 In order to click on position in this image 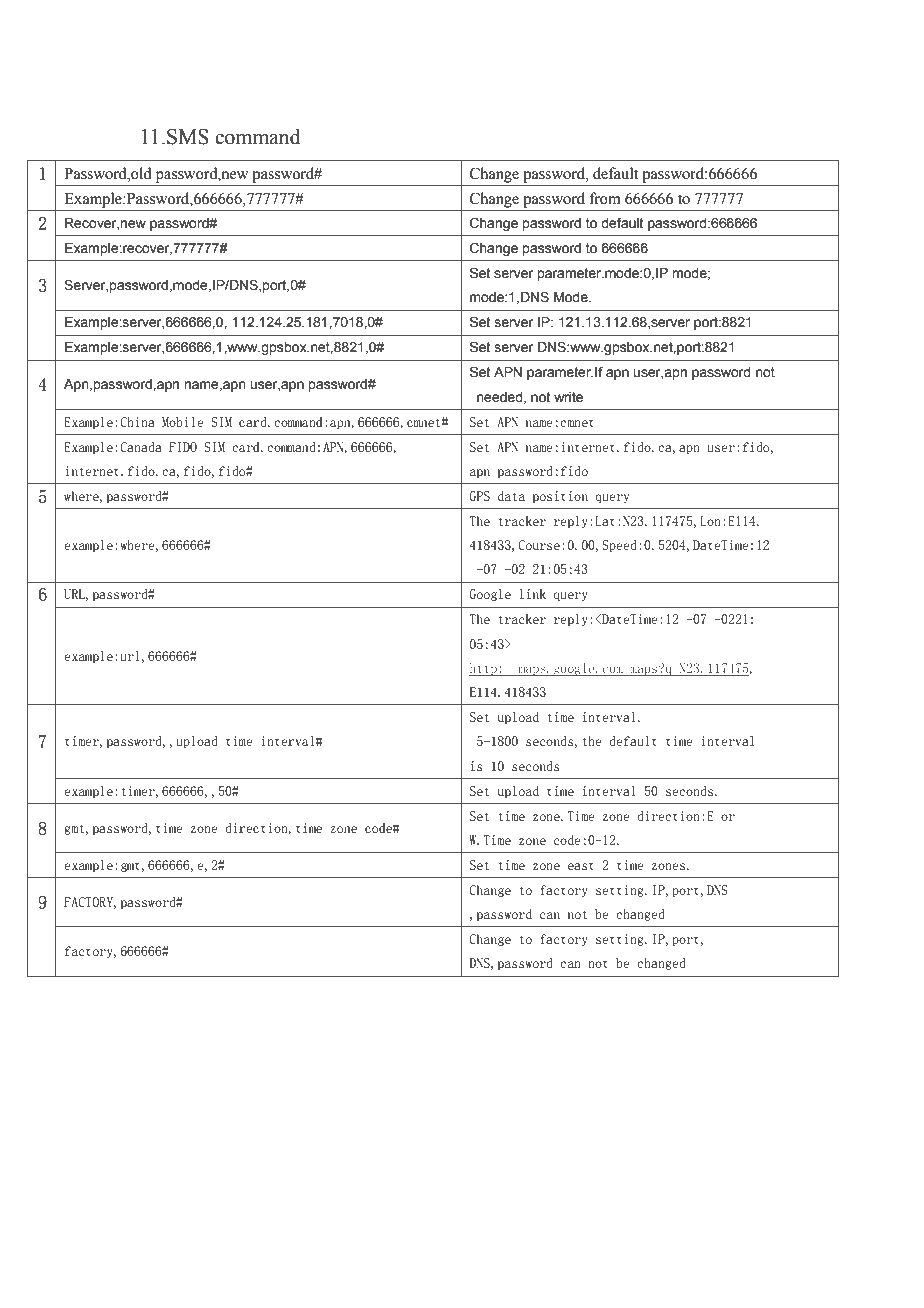, I will do `click(560, 497)`.
